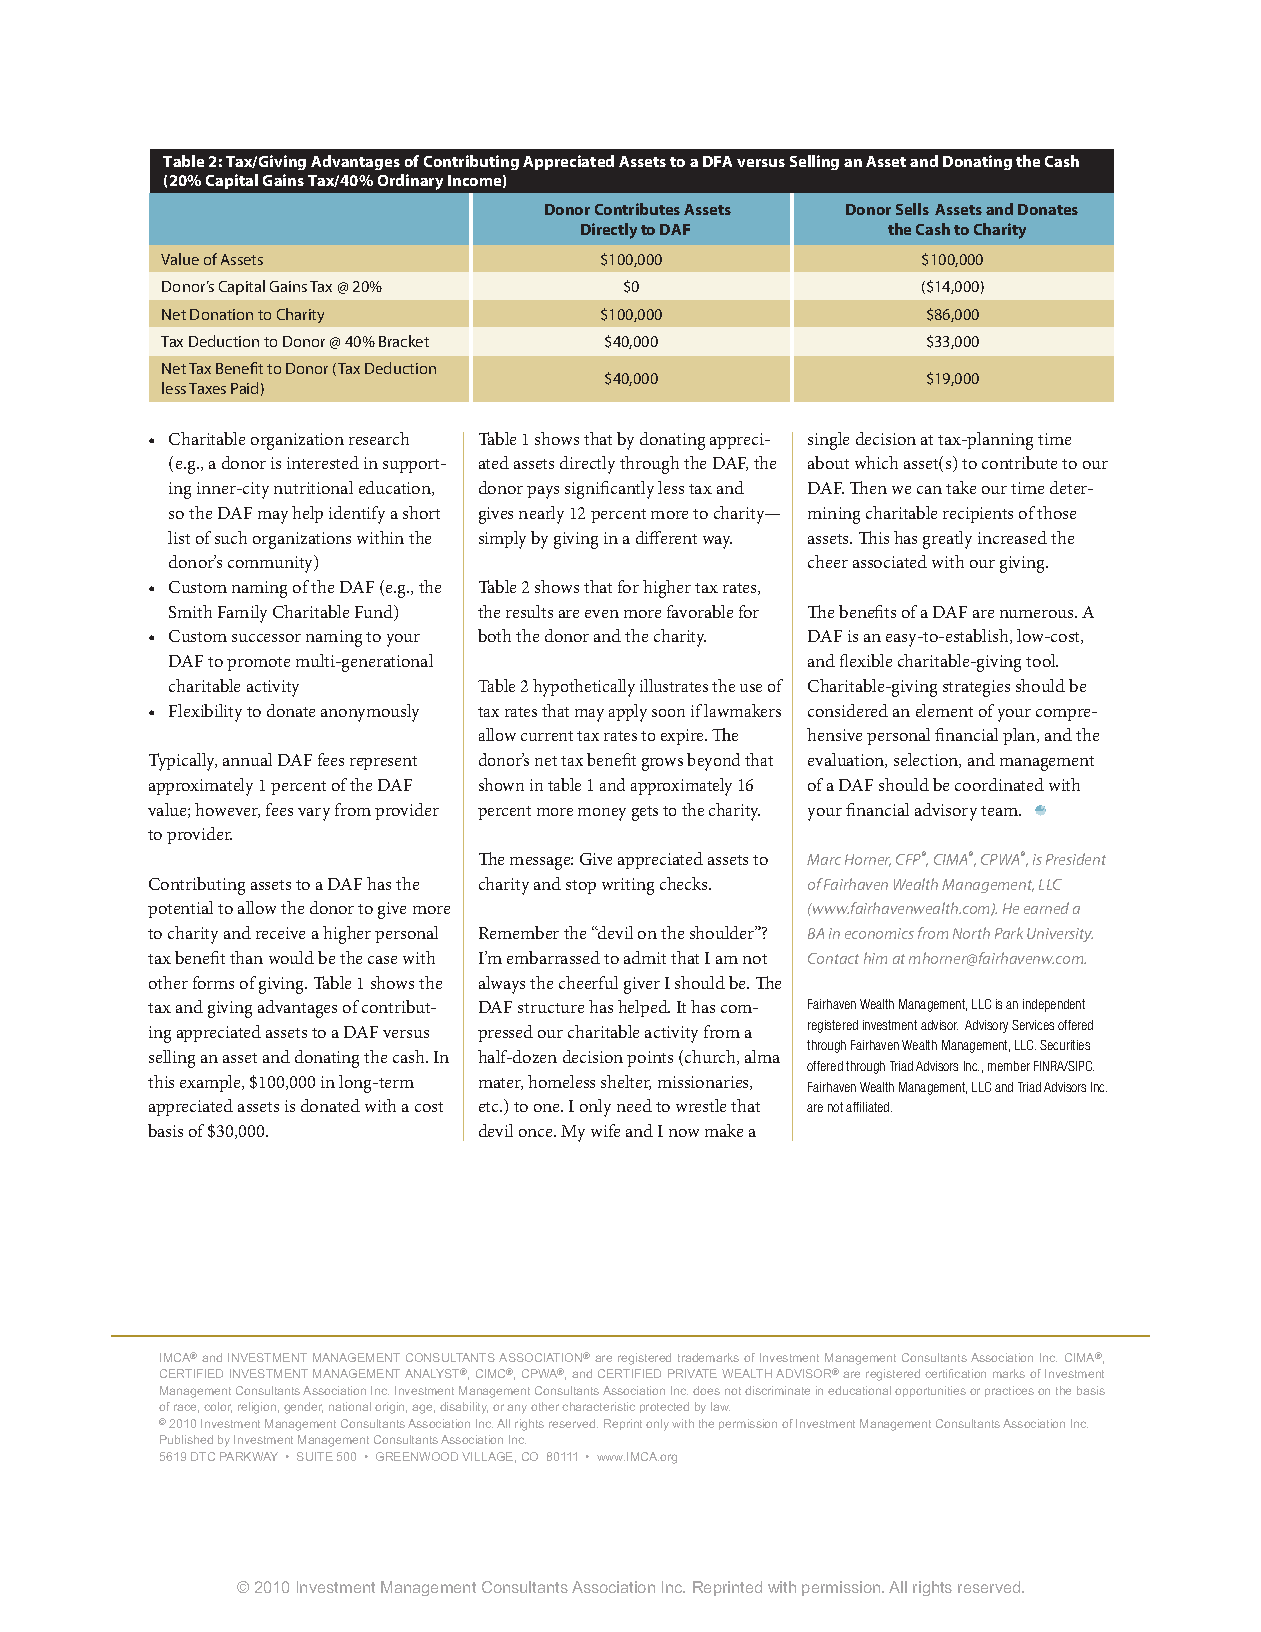 The width and height of the image is (1261, 1632). What do you see at coordinates (947, 540) in the image?
I see `greatly` at bounding box center [947, 540].
